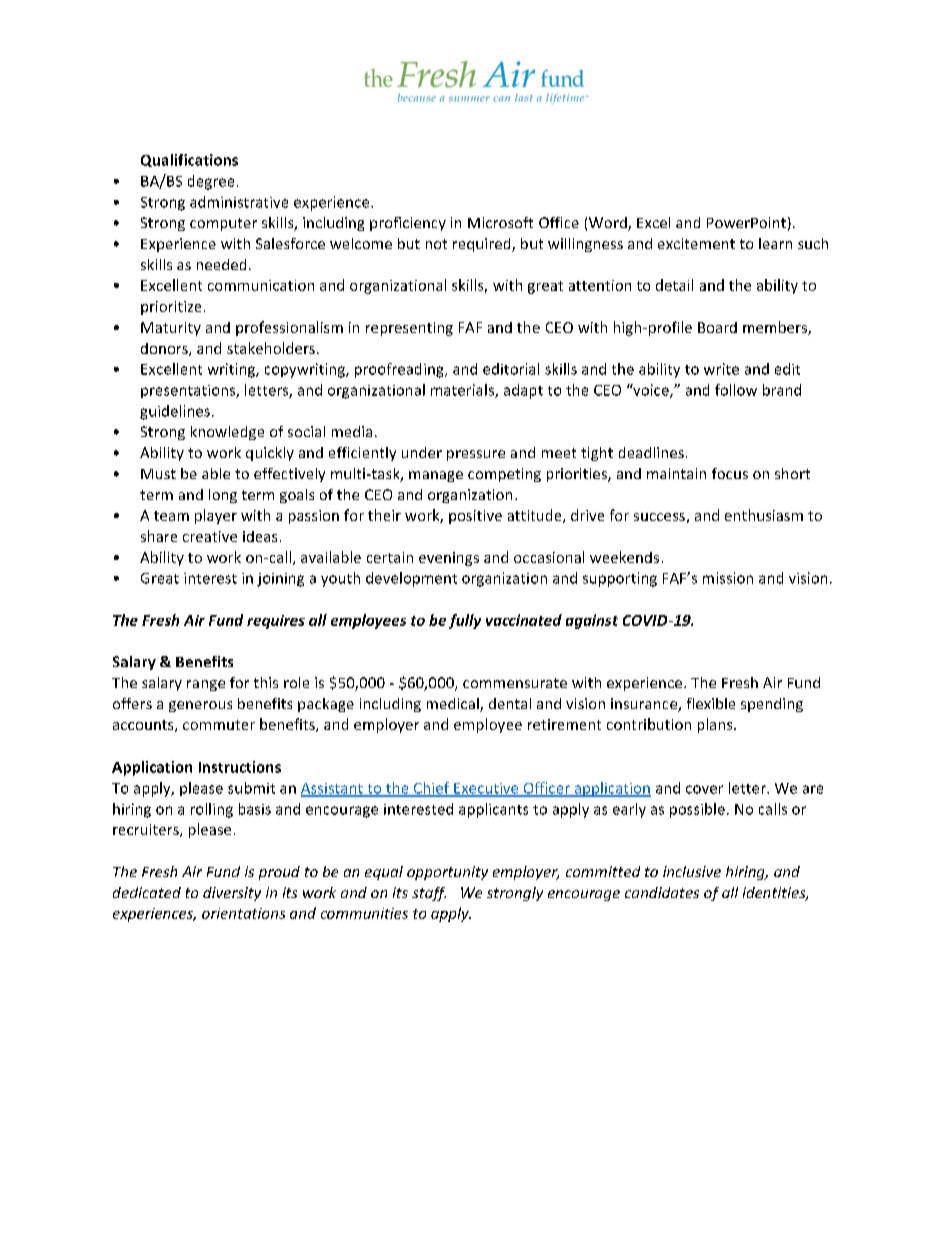 The image size is (952, 1233). What do you see at coordinates (500, 222) in the screenshot?
I see `Microsoft` at bounding box center [500, 222].
